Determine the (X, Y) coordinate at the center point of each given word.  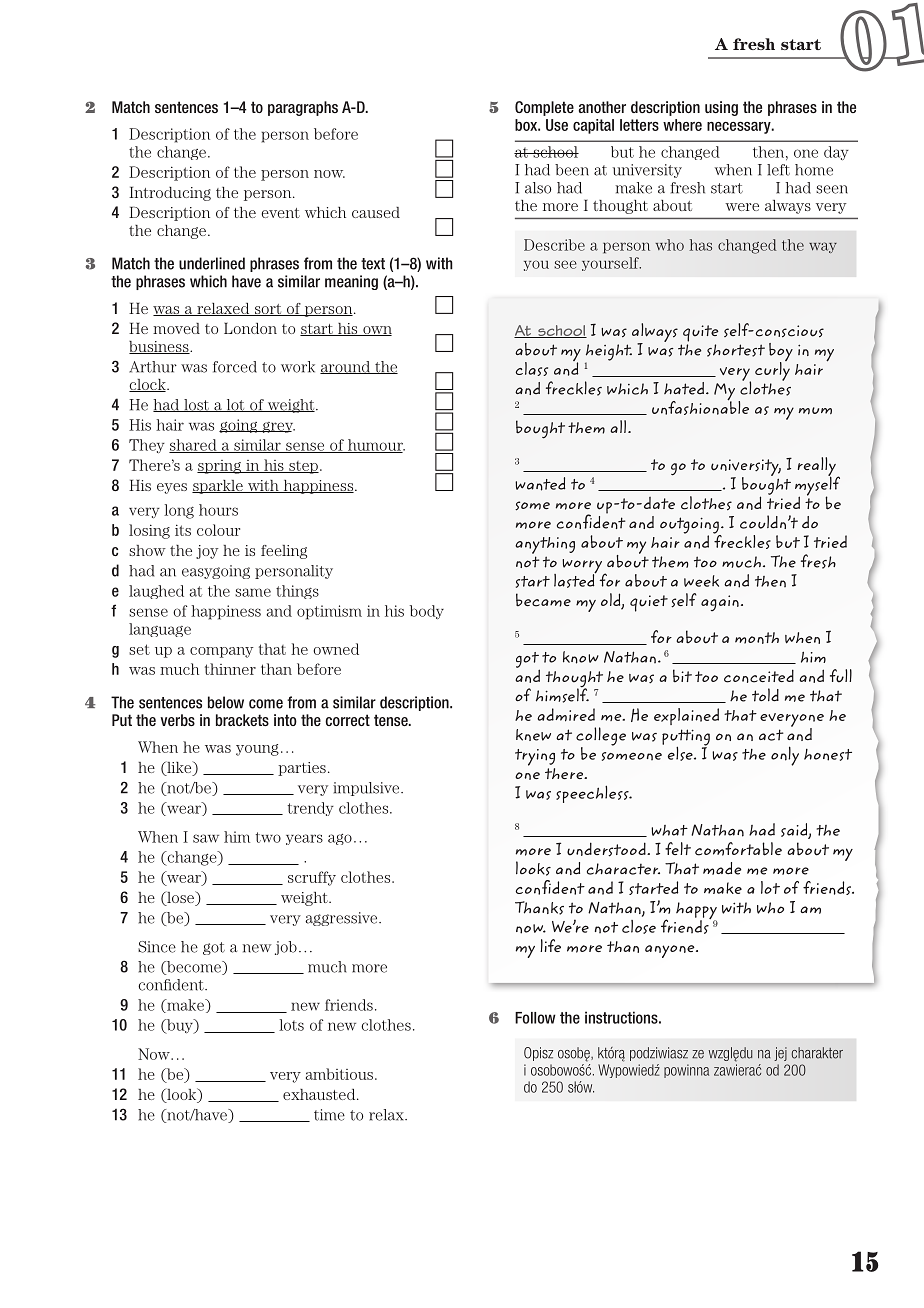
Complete (544, 108)
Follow (535, 1018)
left (778, 170)
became (543, 600)
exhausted (320, 1094)
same (253, 592)
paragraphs (303, 108)
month (757, 638)
